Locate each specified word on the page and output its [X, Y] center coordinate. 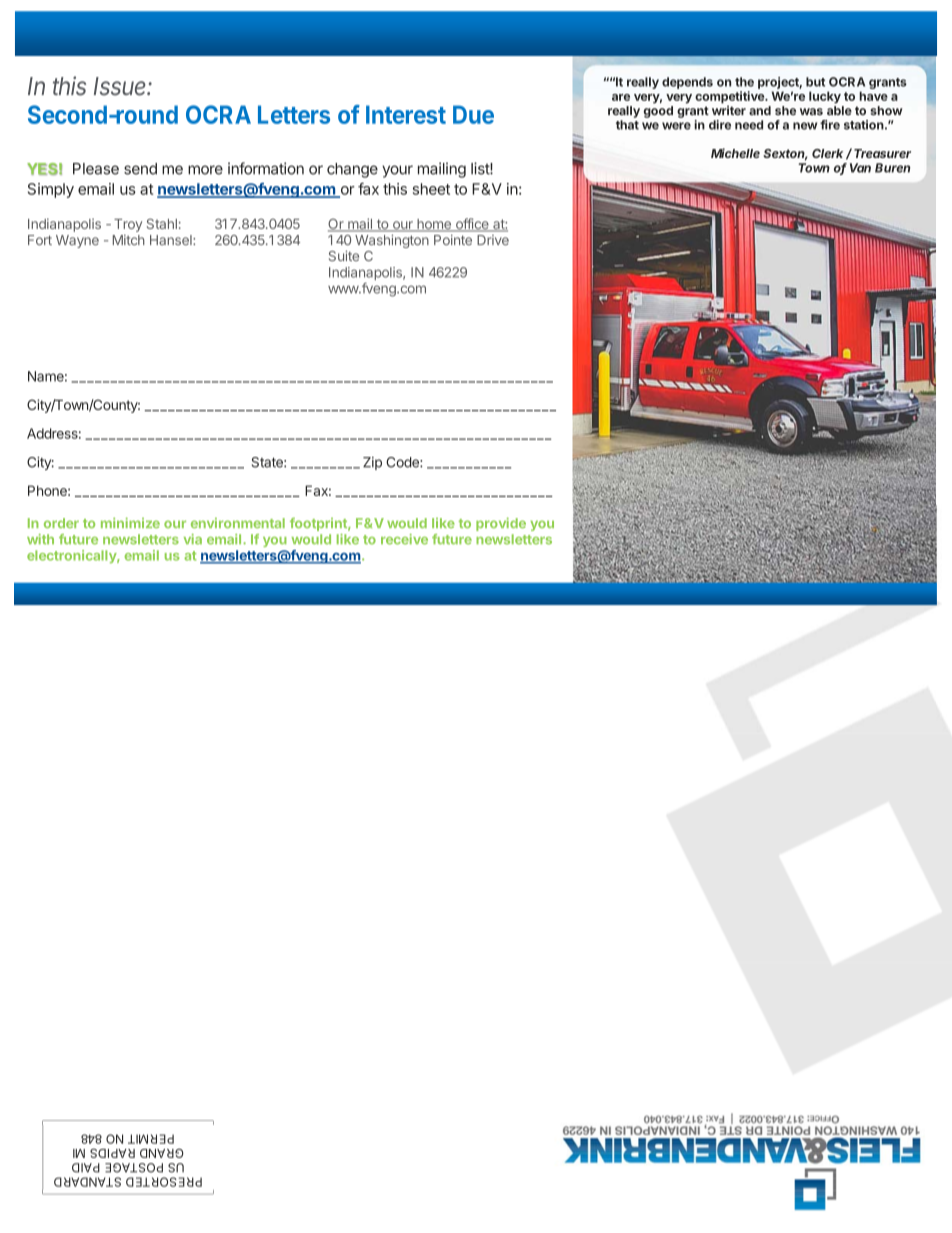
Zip [372, 463]
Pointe [453, 240]
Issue [121, 86]
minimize [130, 523]
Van [860, 168]
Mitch [129, 240]
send [140, 169]
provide [501, 524]
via [193, 539]
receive [404, 539]
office [472, 225]
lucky [825, 97]
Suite [344, 255]
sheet [431, 189]
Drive [493, 240]
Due [473, 114]
